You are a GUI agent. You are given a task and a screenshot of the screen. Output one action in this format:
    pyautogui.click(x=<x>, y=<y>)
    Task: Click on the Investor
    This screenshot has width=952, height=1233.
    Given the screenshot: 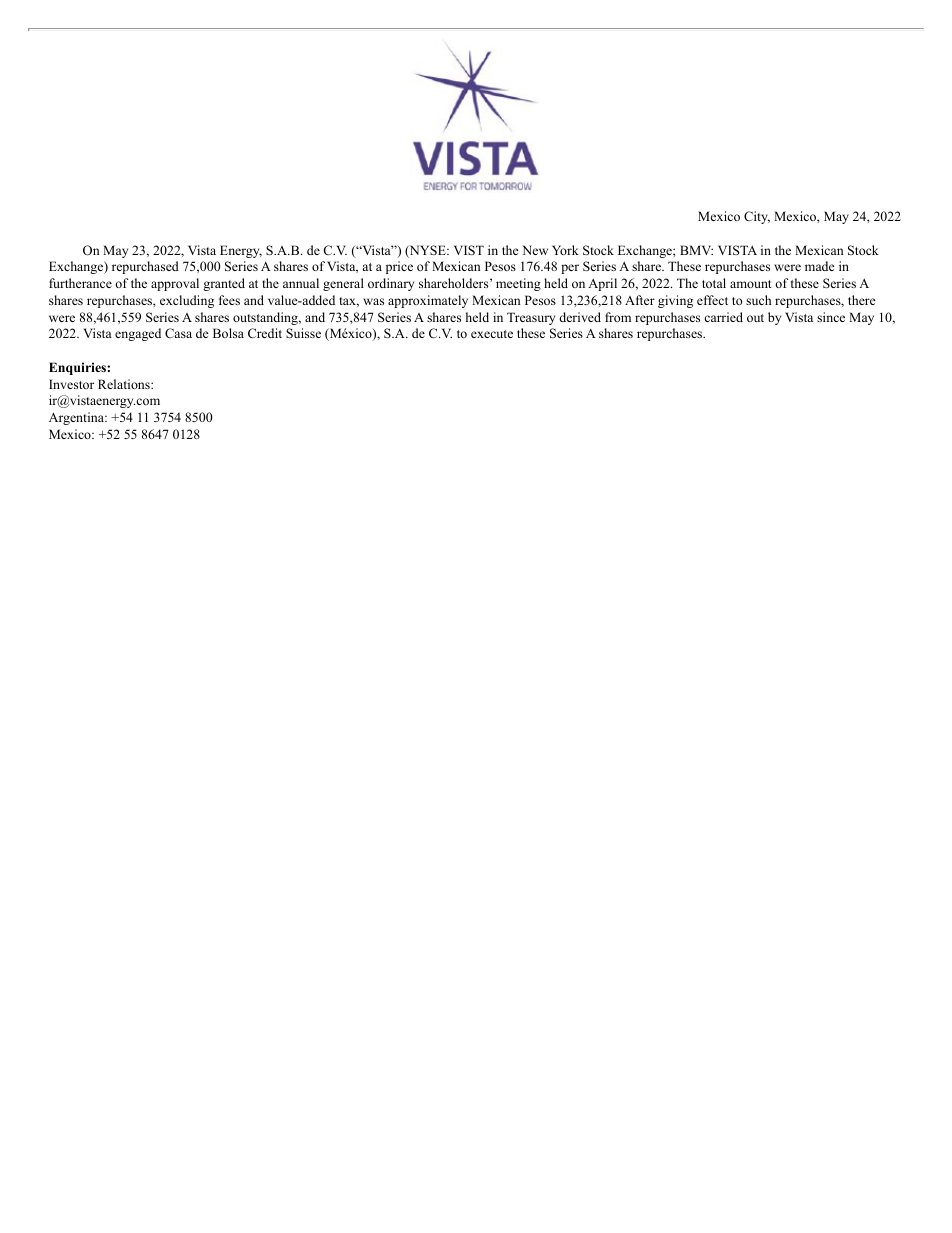 What is the action you would take?
    pyautogui.click(x=71, y=384)
